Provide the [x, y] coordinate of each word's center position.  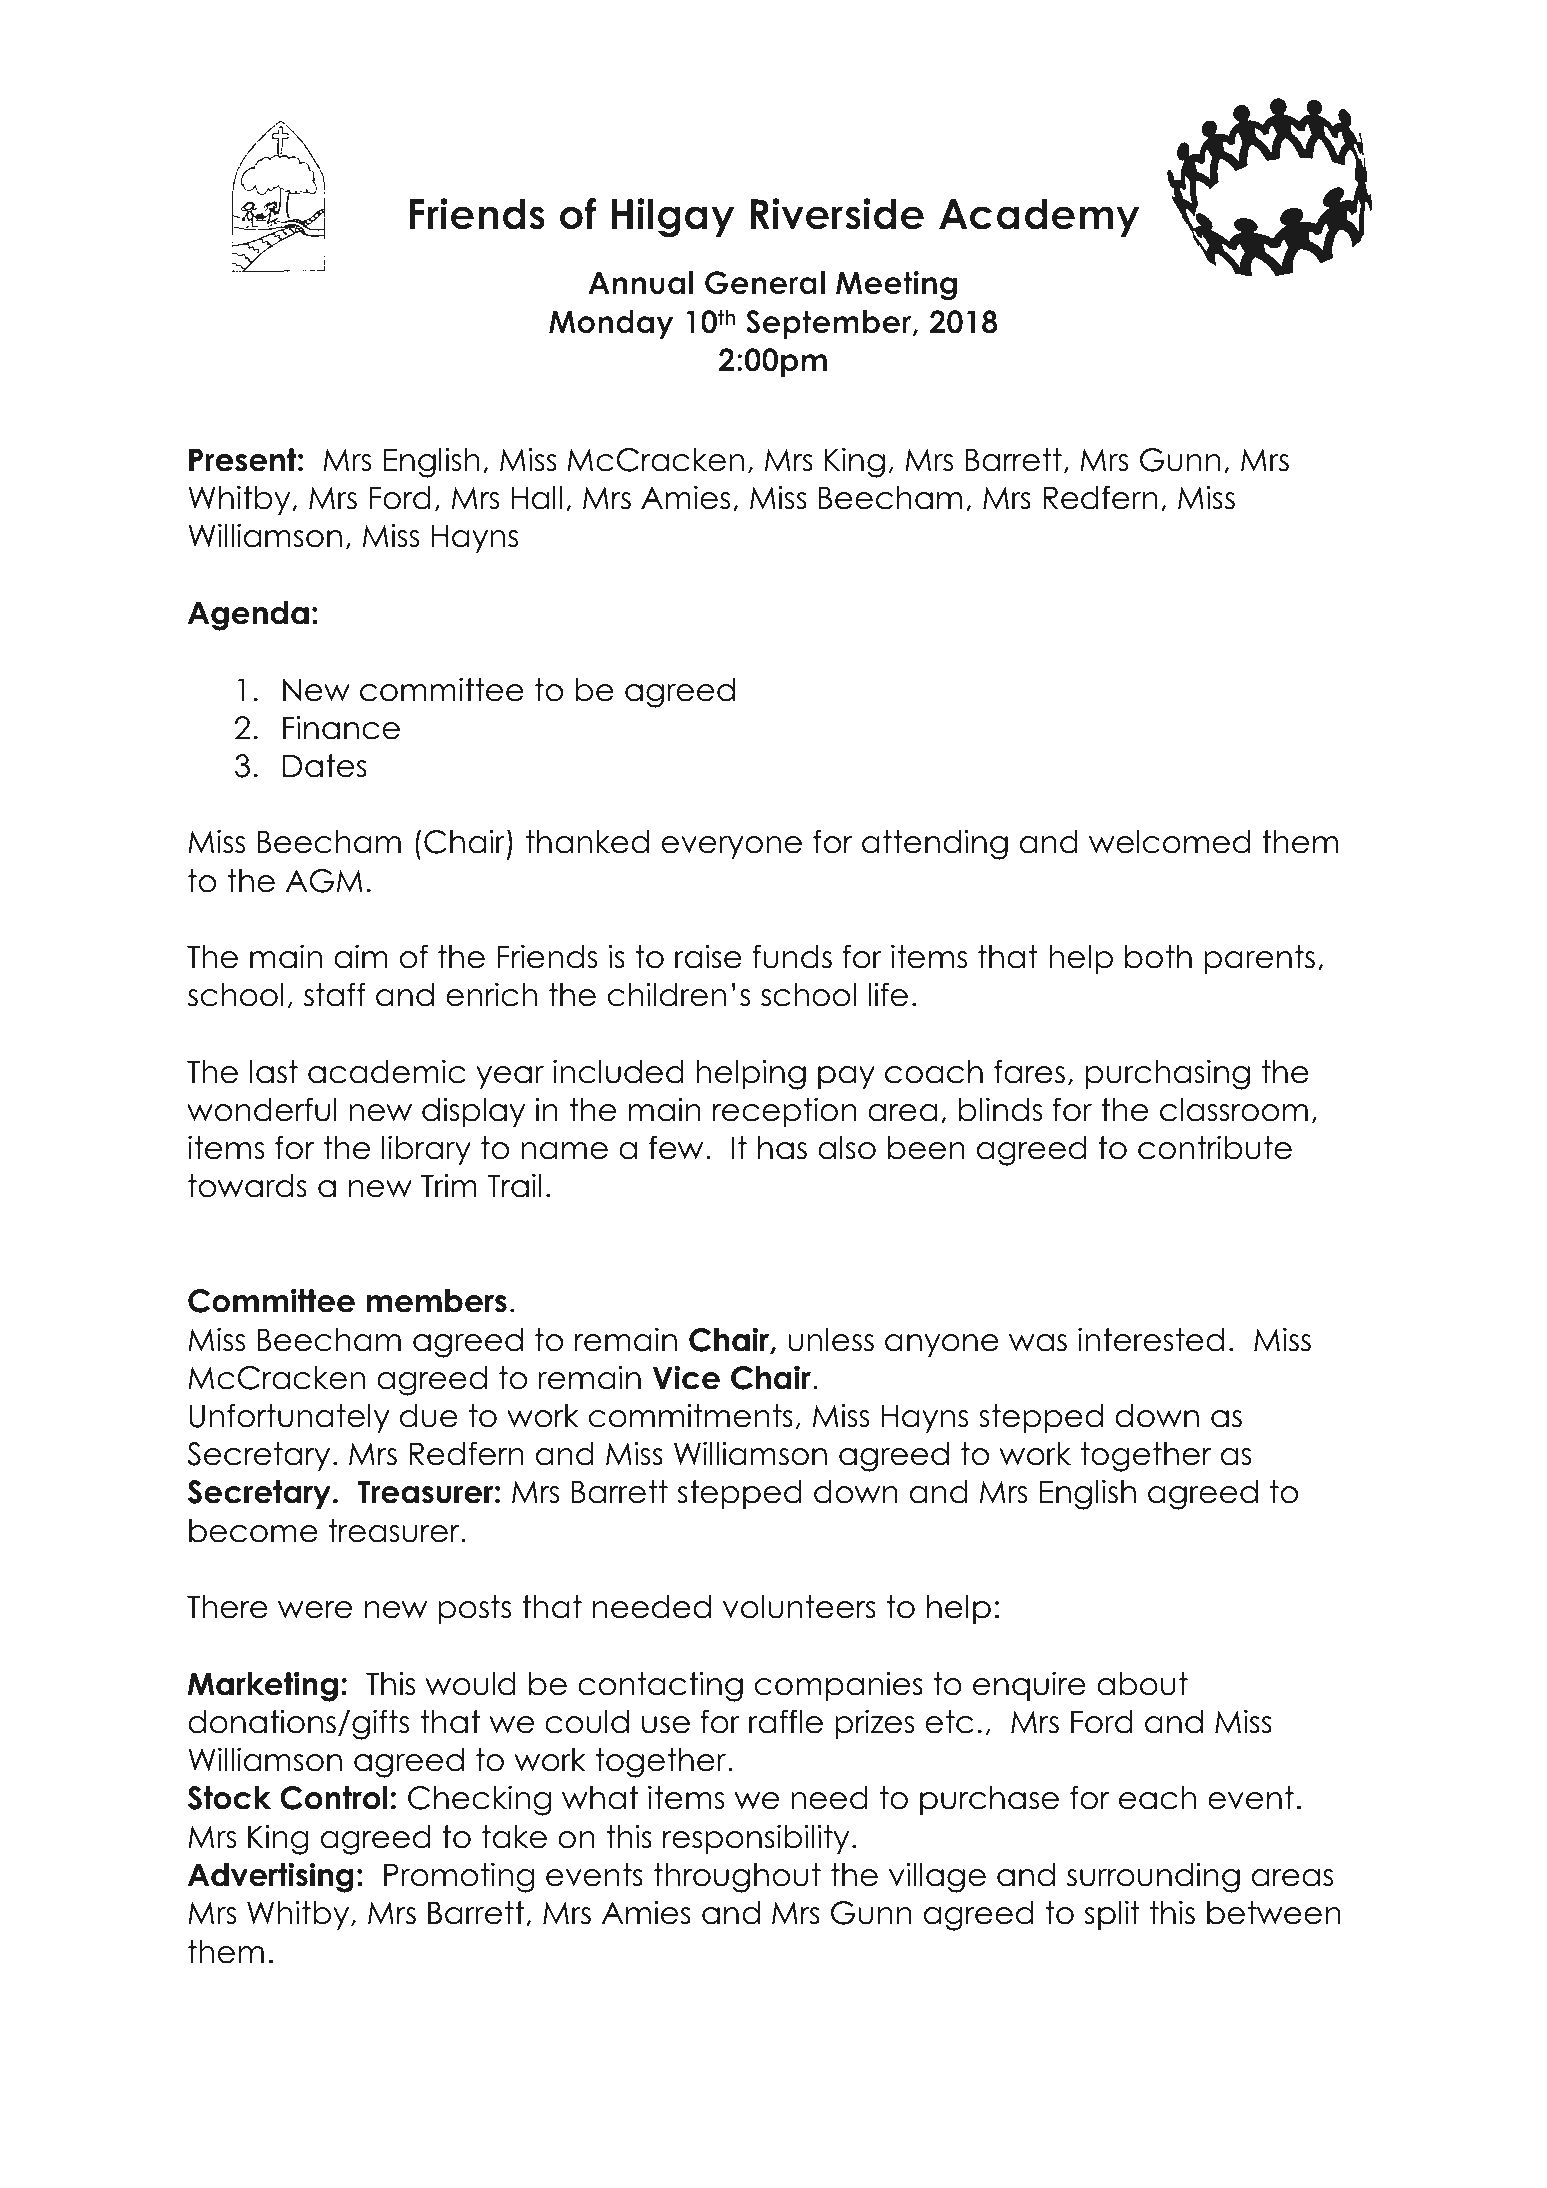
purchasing [1168, 1074]
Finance [341, 727]
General [765, 283]
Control [334, 1798]
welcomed [1169, 842]
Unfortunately [289, 1418]
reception [785, 1112]
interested [1151, 1339]
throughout [737, 1878]
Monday [611, 324]
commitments [691, 1415]
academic [386, 1071]
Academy [1039, 217]
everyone [732, 847]
